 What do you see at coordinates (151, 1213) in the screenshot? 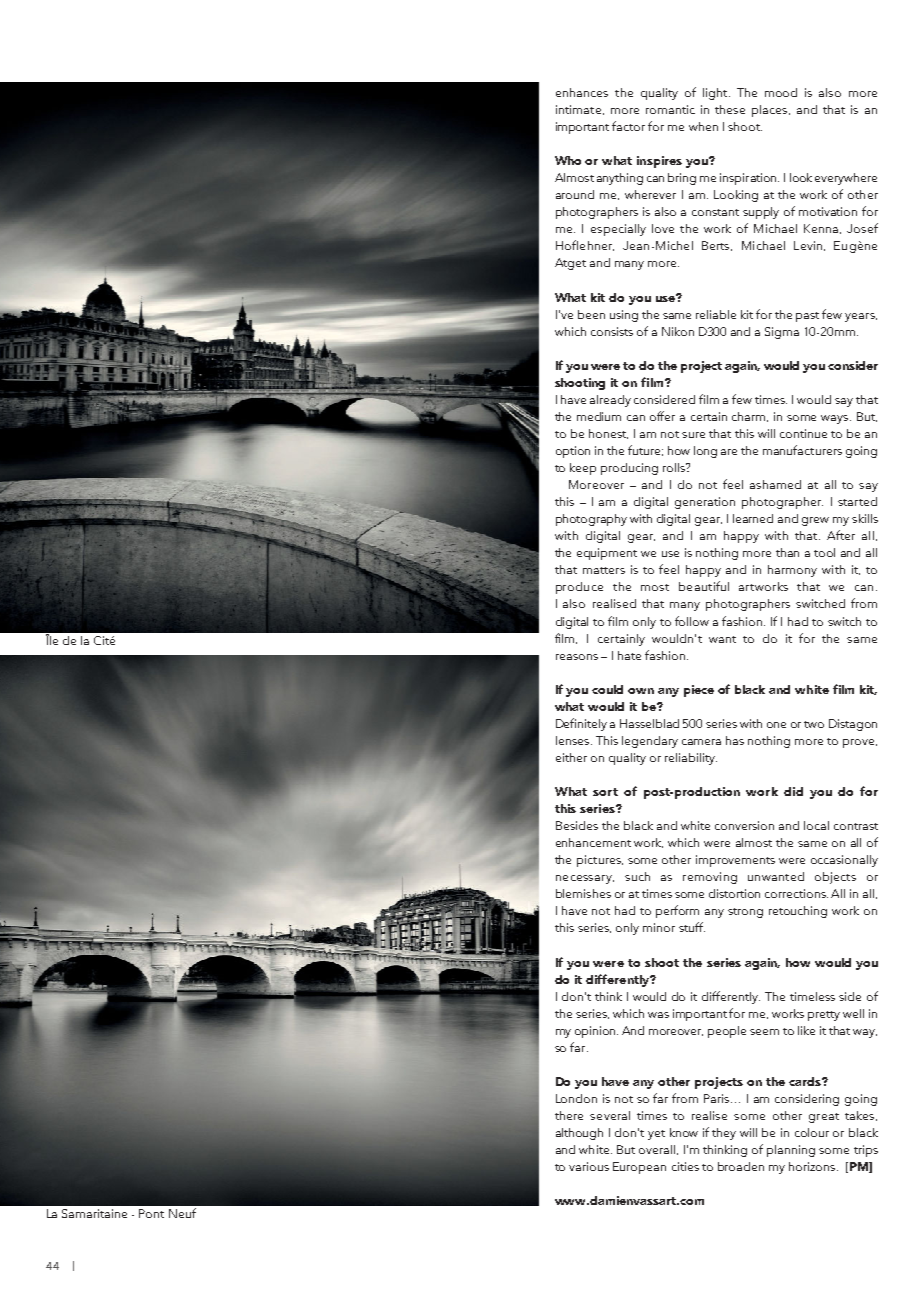
I see `Pont` at bounding box center [151, 1213].
